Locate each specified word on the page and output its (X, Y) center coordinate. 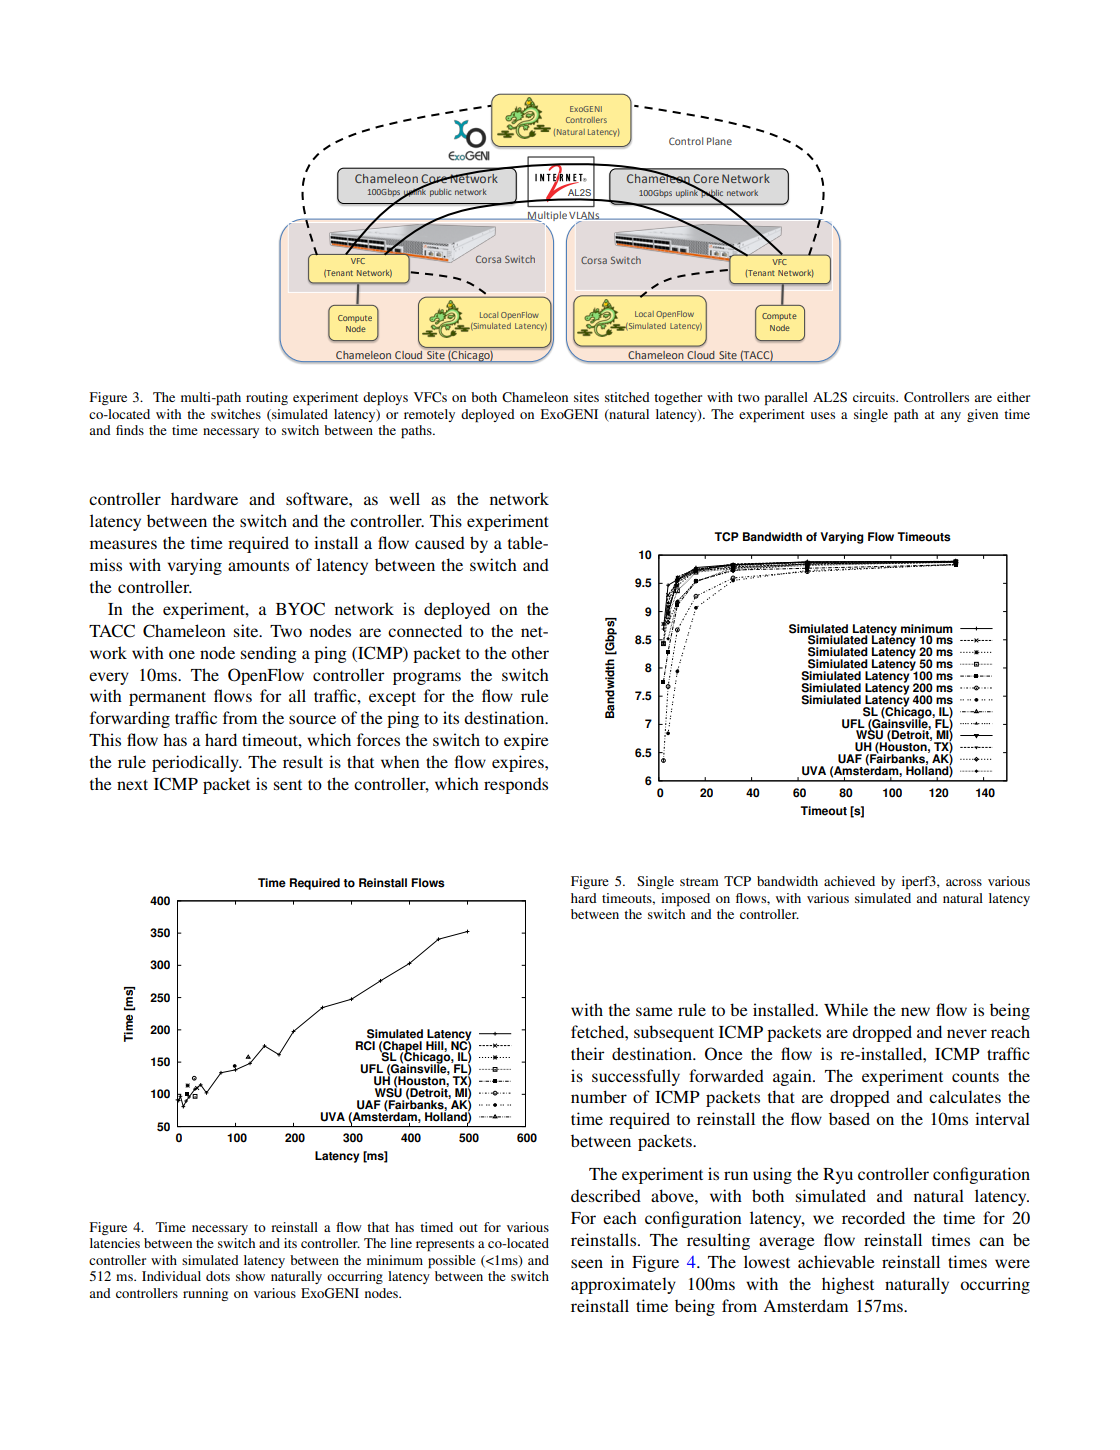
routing (267, 398)
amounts (258, 566)
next (132, 785)
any (951, 417)
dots (218, 1276)
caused (440, 542)
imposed (685, 900)
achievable (836, 1261)
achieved (849, 881)
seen (587, 1263)
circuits (875, 397)
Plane (719, 141)
